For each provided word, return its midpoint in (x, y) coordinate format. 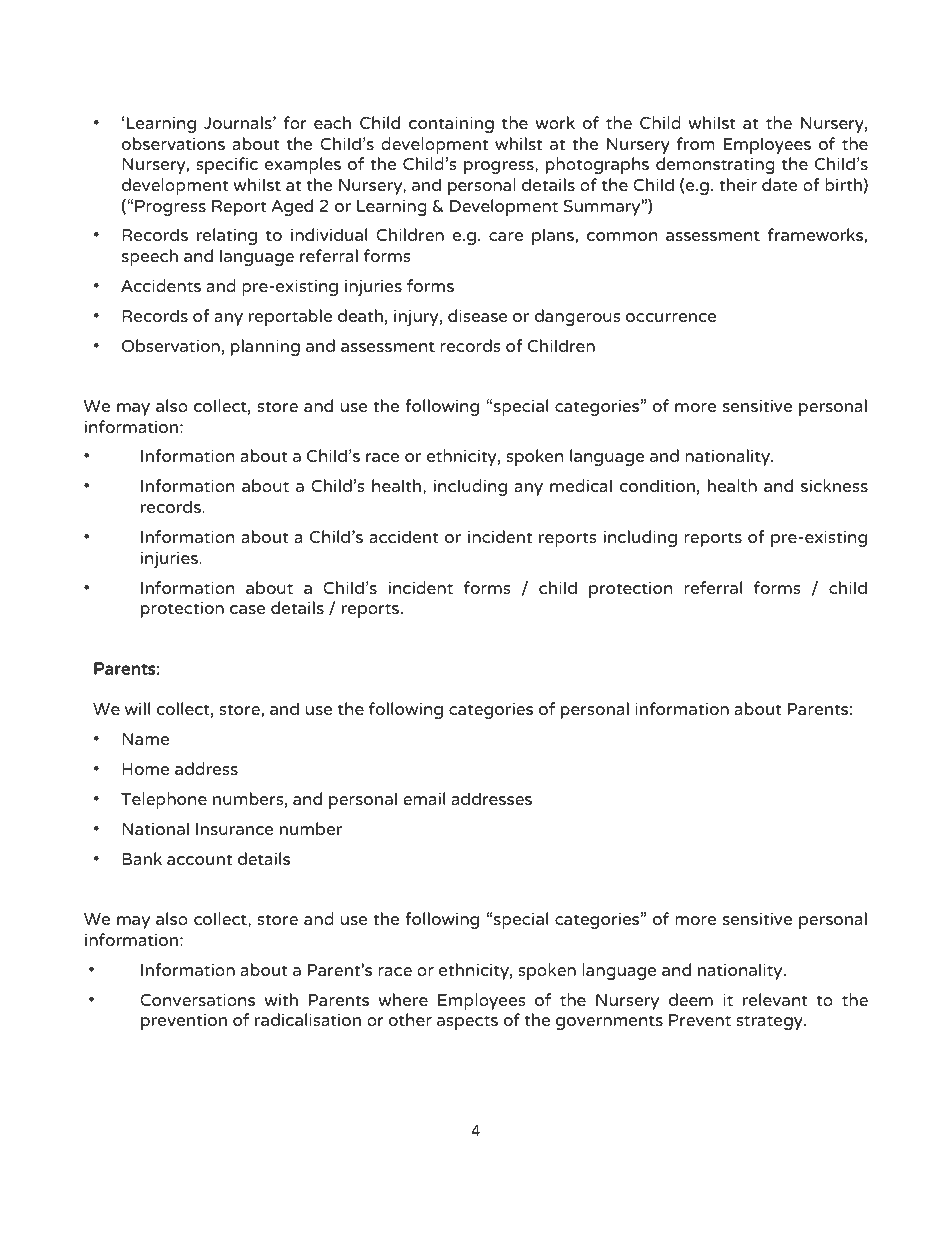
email (424, 798)
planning (265, 347)
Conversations (197, 999)
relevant (775, 999)
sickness (834, 485)
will (137, 708)
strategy (770, 1022)
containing (451, 124)
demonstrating (715, 165)
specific (227, 165)
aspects (467, 1022)
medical (581, 485)
